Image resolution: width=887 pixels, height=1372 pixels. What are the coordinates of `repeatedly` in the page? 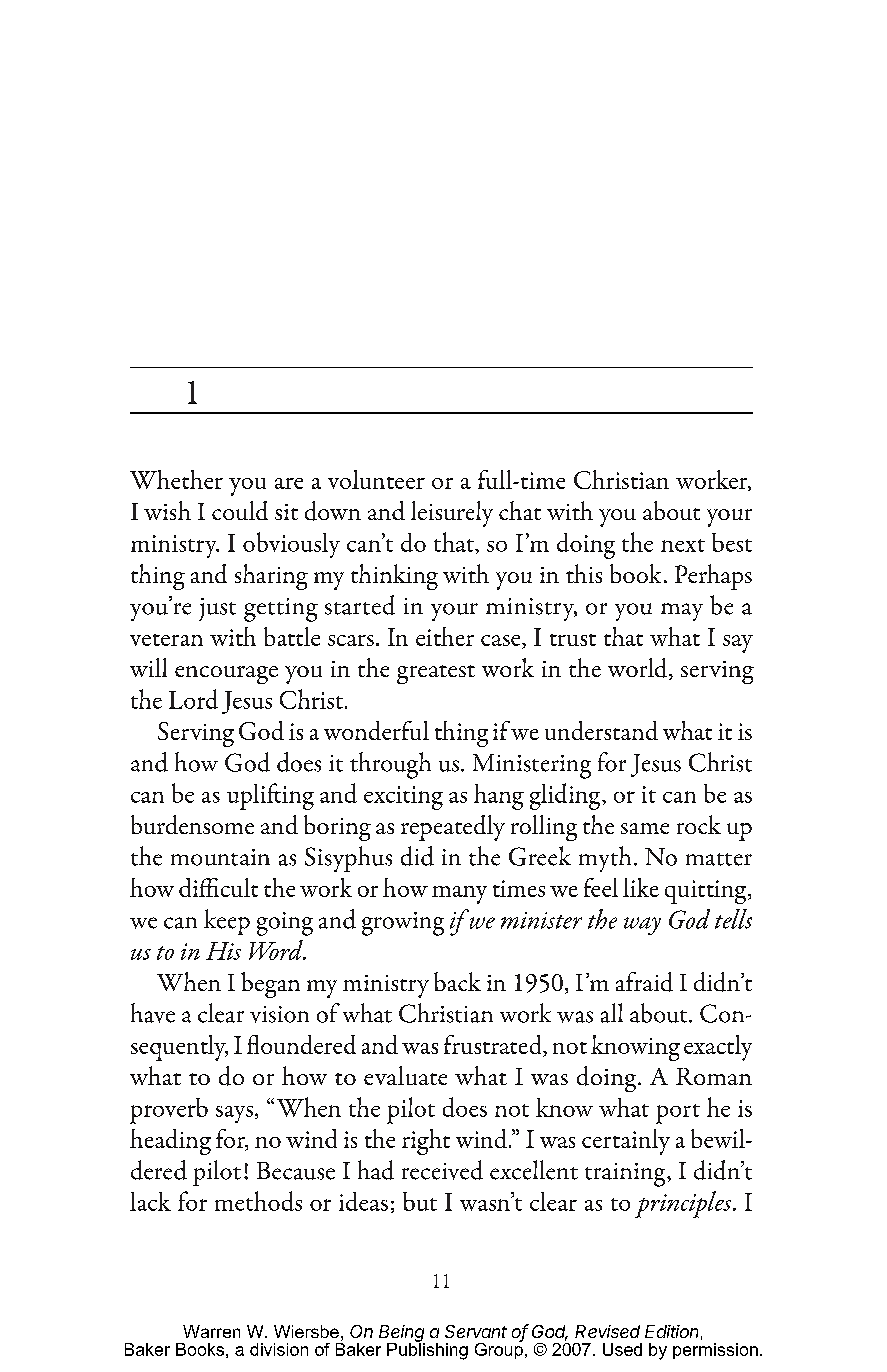 It's located at (453, 828).
